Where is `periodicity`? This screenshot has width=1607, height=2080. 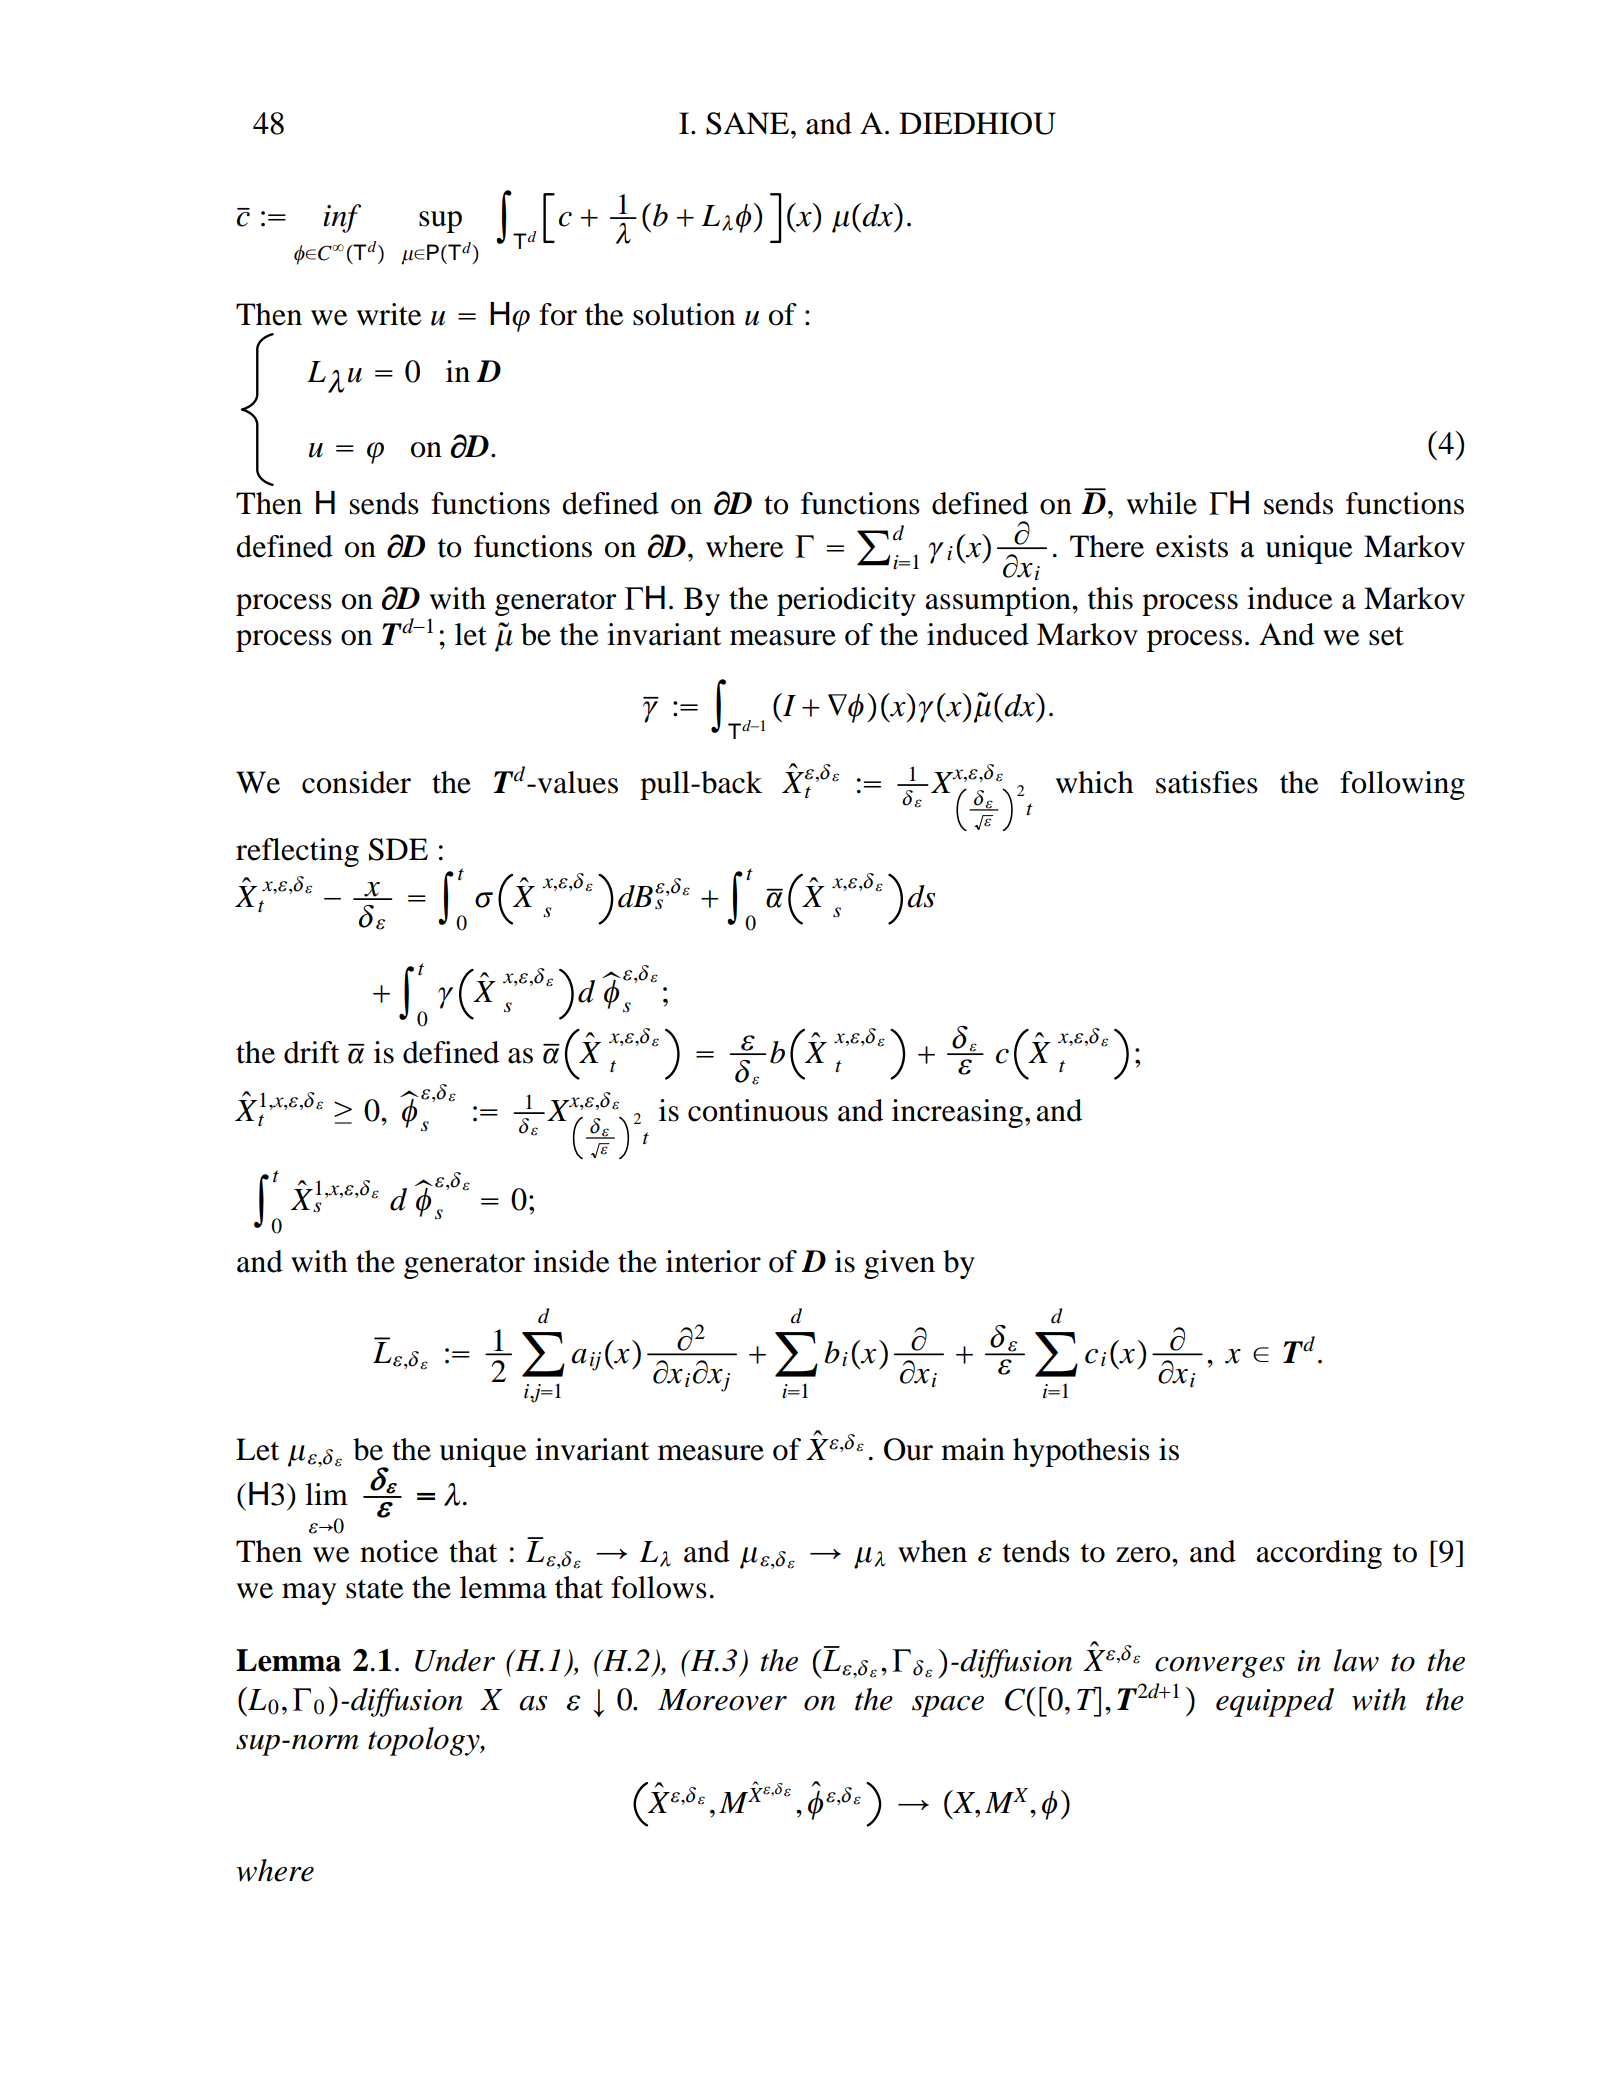
periodicity is located at coordinates (846, 601).
